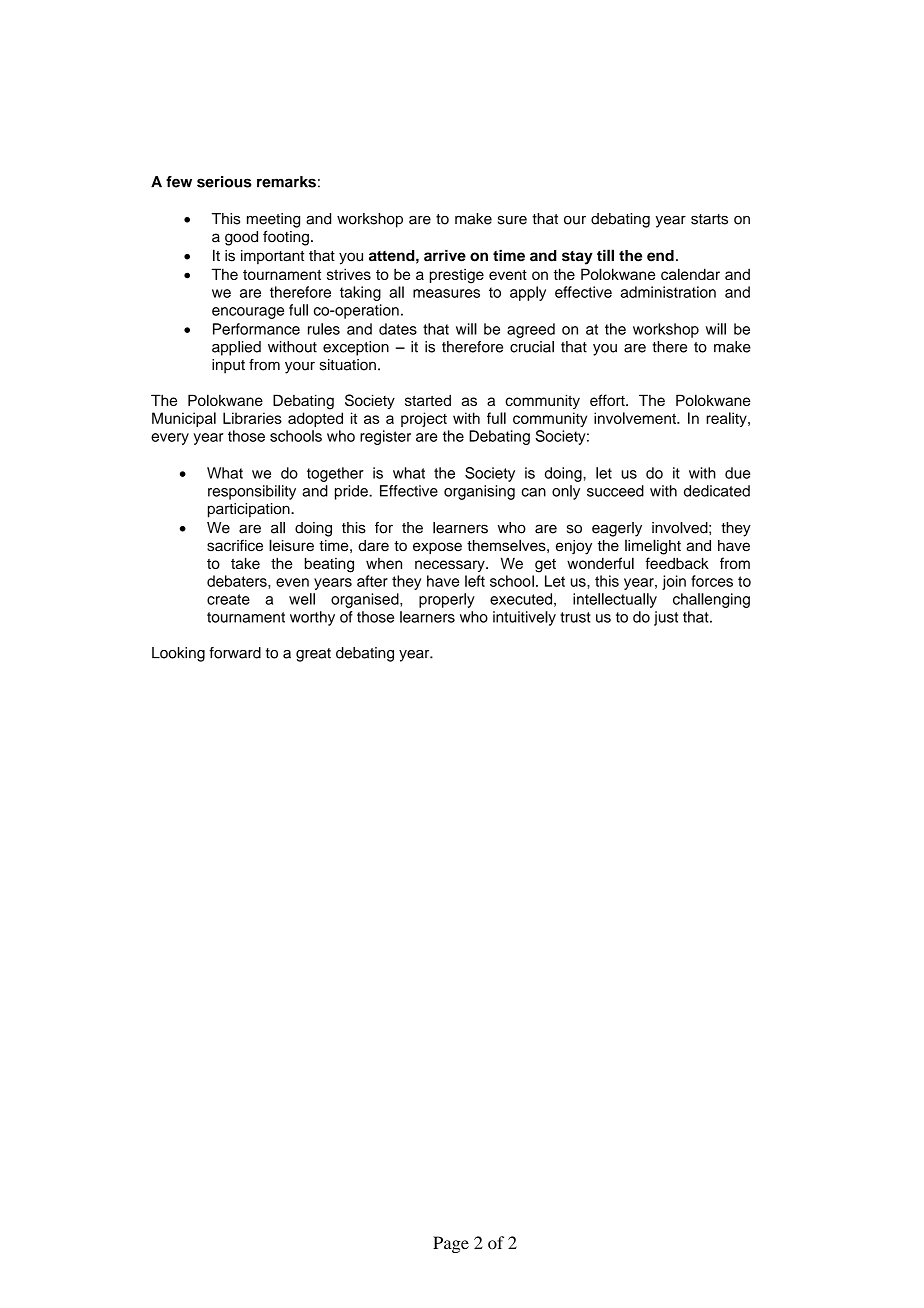  I want to click on good, so click(241, 238).
